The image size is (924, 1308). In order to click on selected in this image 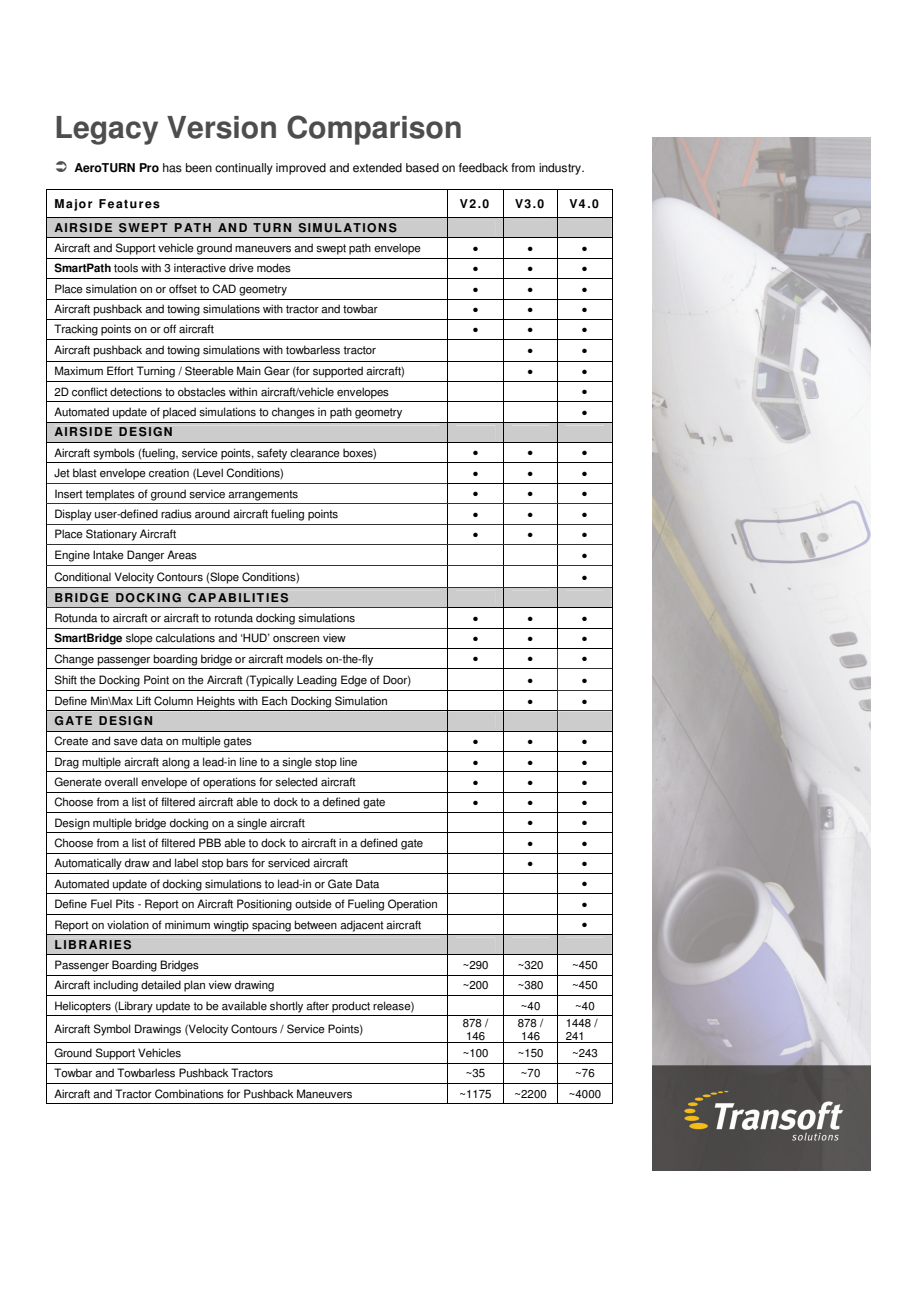, I will do `click(296, 782)`.
